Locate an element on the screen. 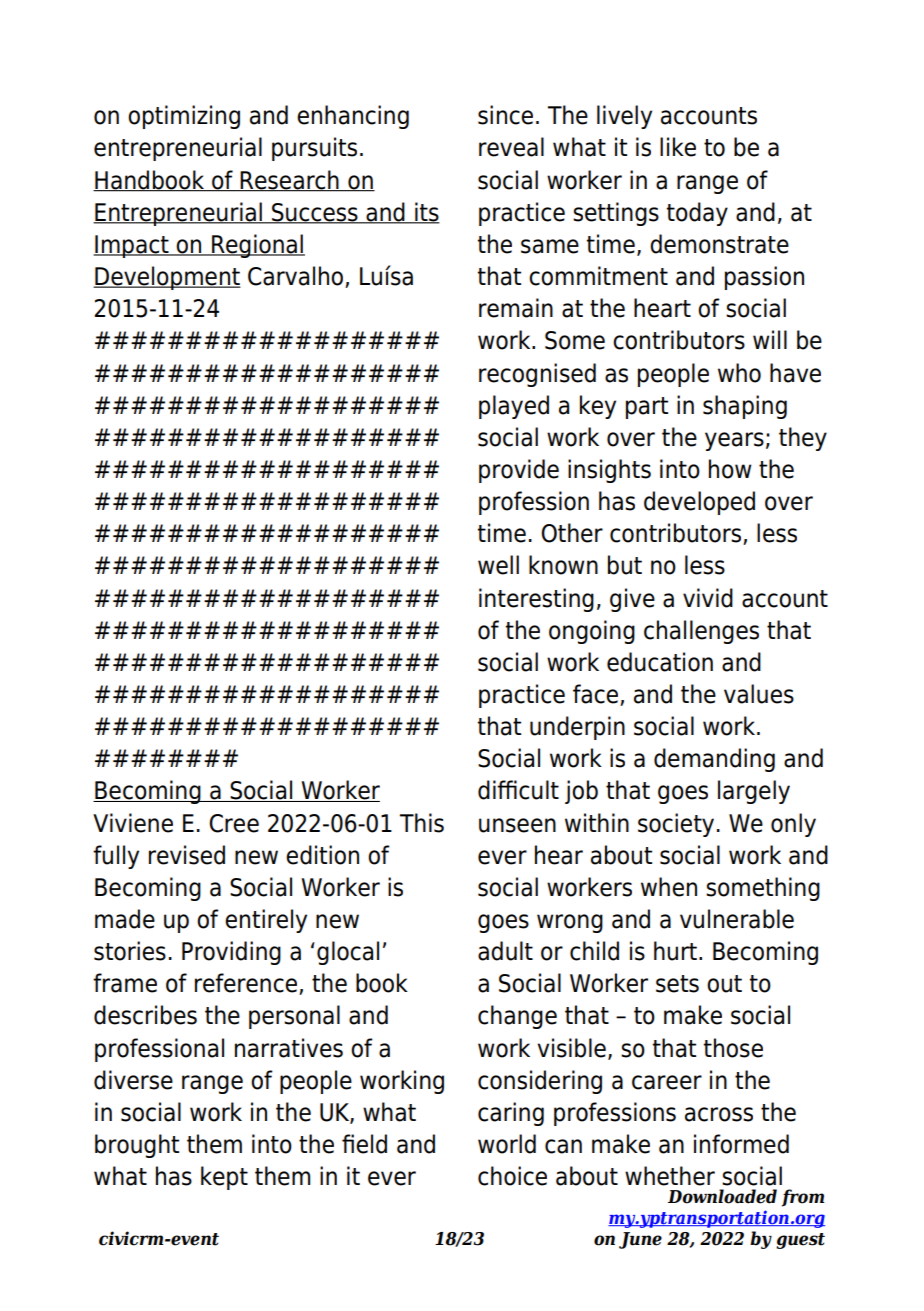 The width and height of the screenshot is (924, 1311). well is located at coordinates (498, 565).
